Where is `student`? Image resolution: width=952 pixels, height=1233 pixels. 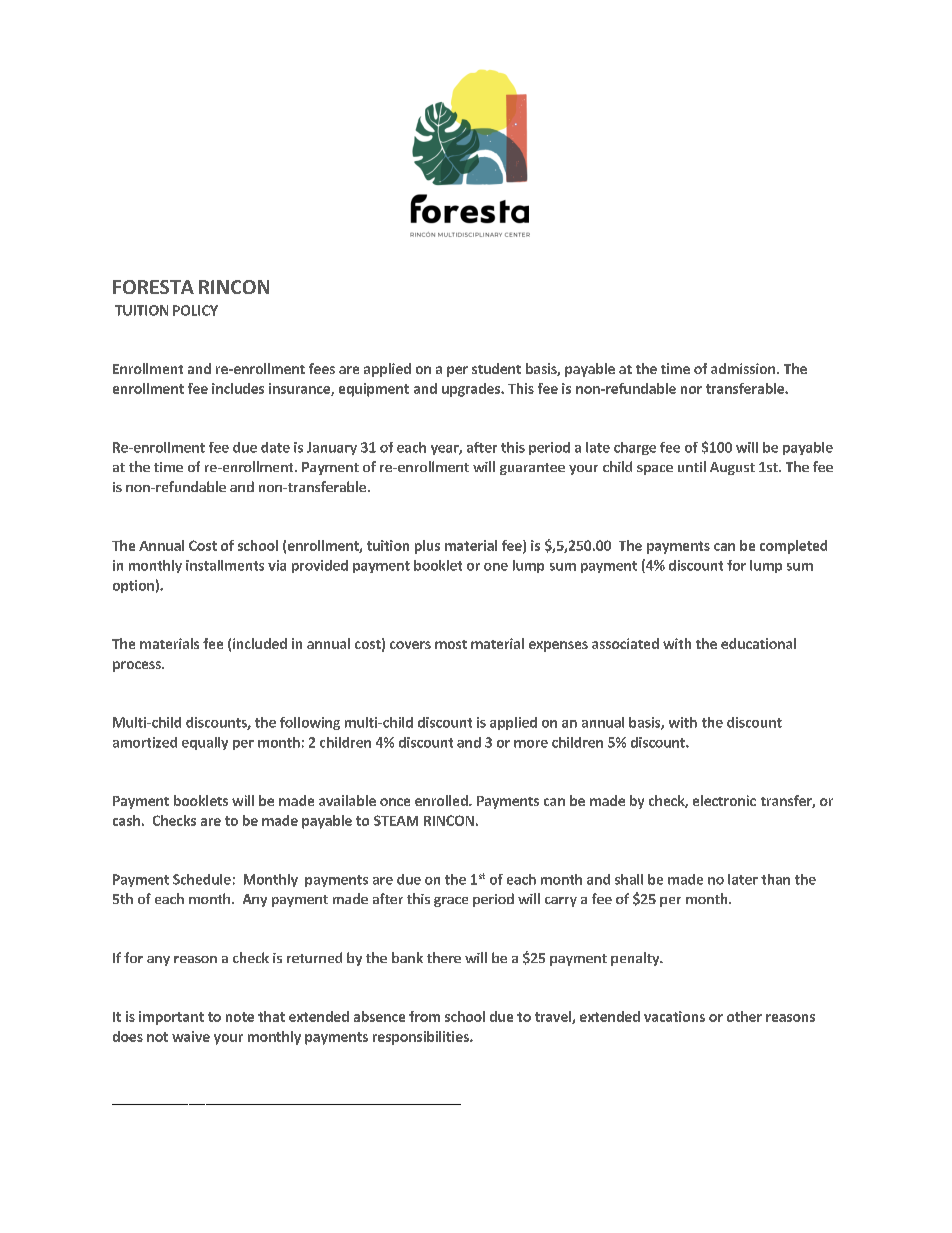
student is located at coordinates (496, 368).
